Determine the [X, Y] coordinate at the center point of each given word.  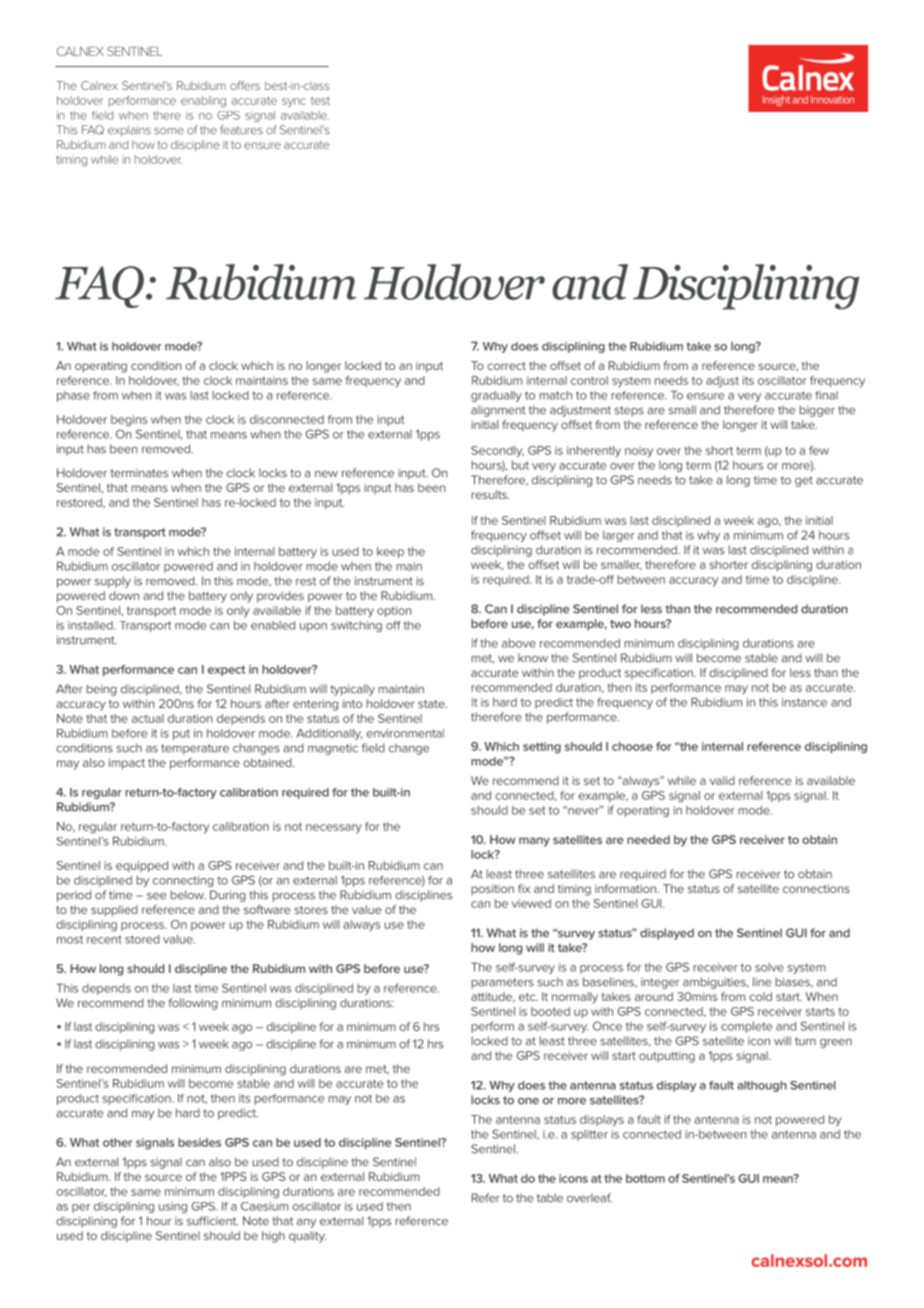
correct [506, 366]
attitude [493, 997]
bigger [817, 411]
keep [390, 552]
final [826, 395]
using [173, 1207]
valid [722, 780]
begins [129, 421]
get [804, 481]
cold [760, 996]
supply [113, 582]
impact [127, 764]
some [169, 131]
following [193, 1004]
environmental [405, 733]
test [320, 101]
